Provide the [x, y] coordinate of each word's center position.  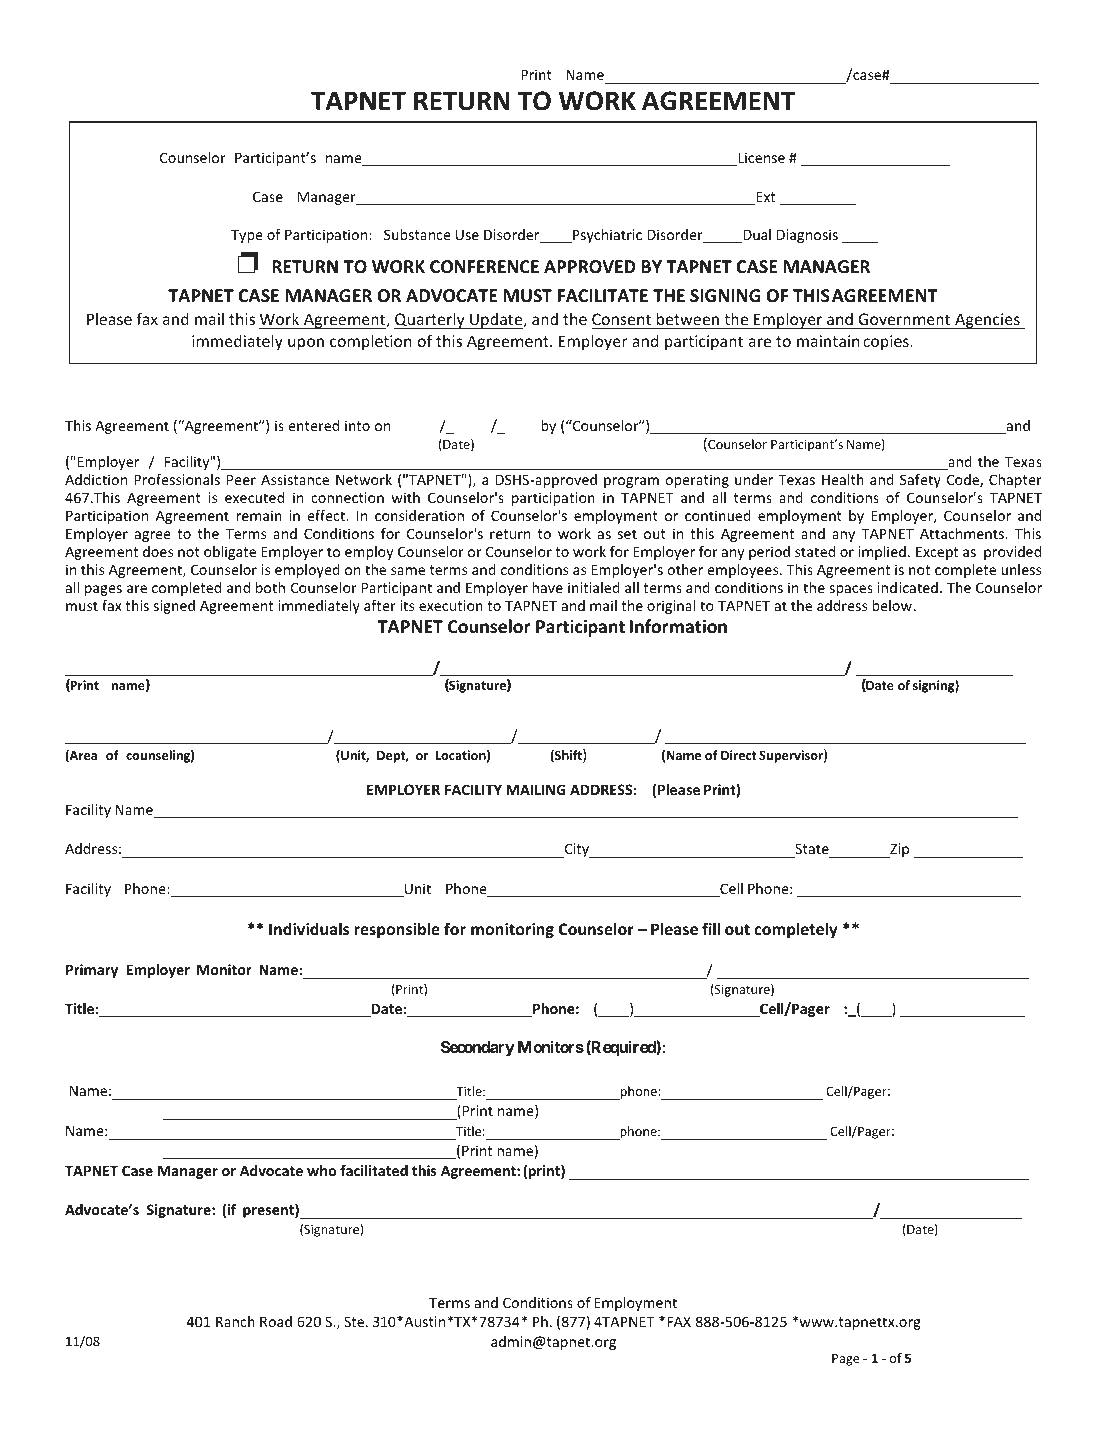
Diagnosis [807, 236]
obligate [230, 553]
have [547, 587]
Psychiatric [606, 236]
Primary [92, 971]
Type [247, 236]
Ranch [235, 1321]
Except [937, 553]
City [576, 850]
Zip [898, 850]
